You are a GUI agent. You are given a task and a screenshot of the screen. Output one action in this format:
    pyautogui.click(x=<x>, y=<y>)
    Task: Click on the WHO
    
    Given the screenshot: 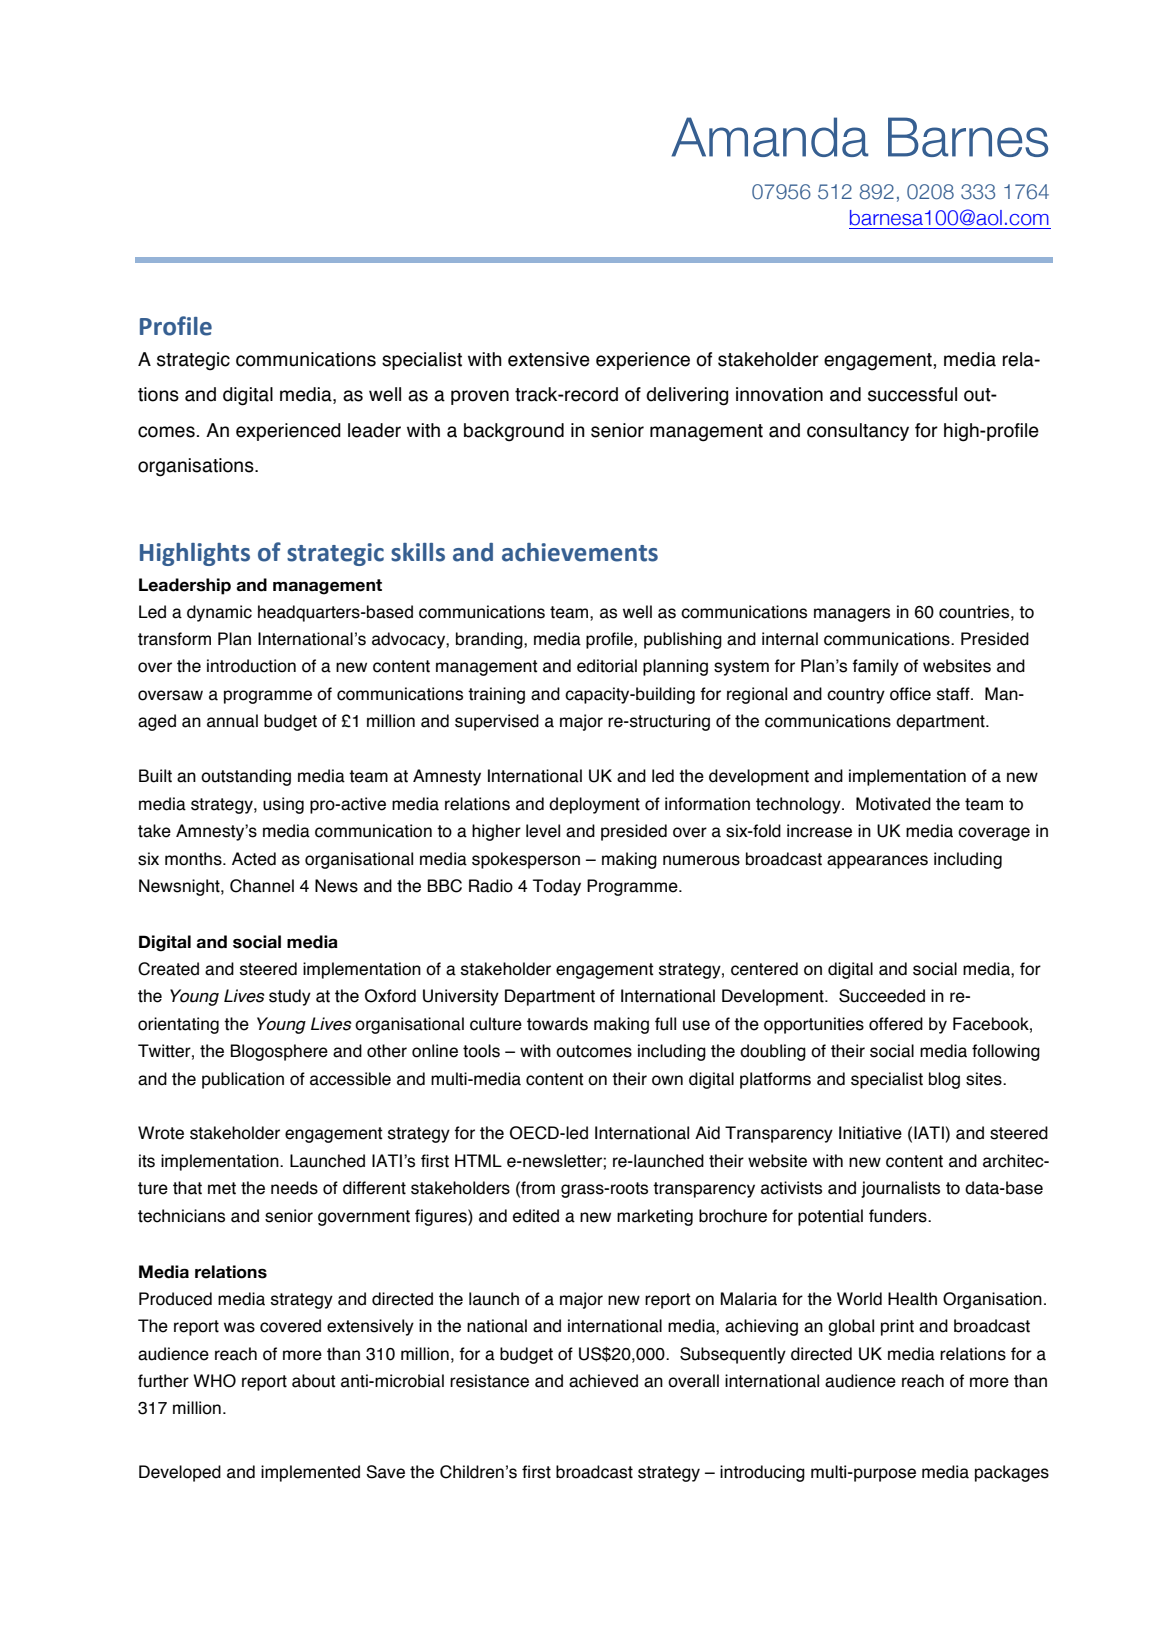 What is the action you would take?
    pyautogui.click(x=214, y=1381)
